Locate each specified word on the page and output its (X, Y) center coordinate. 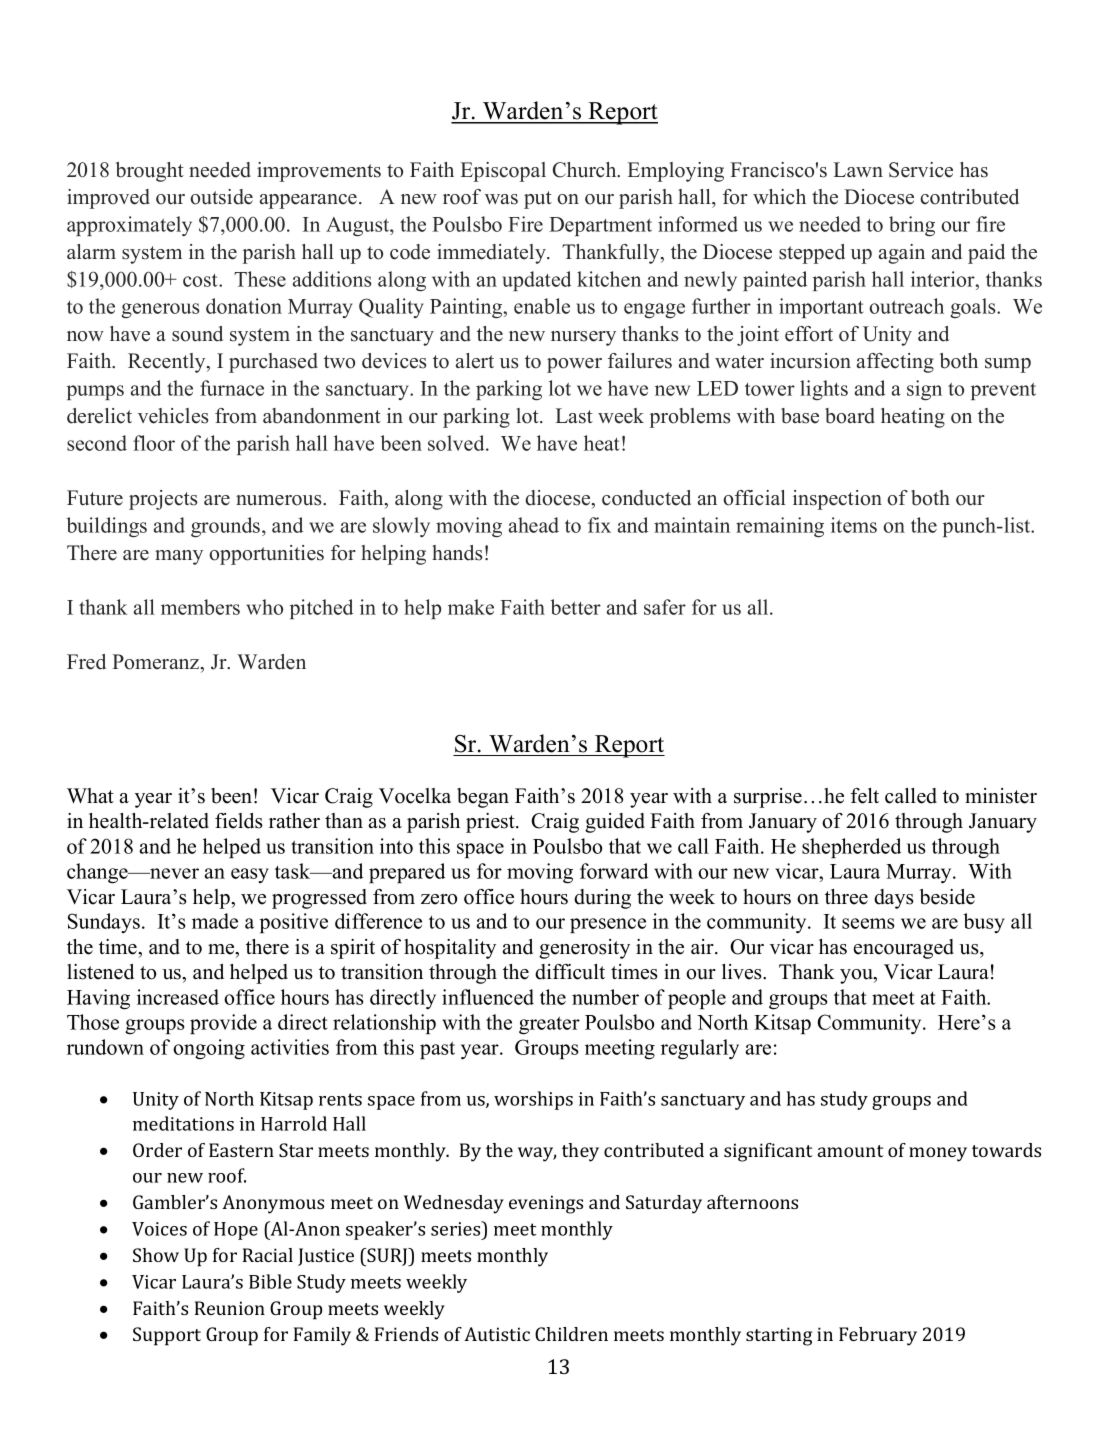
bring (912, 226)
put (538, 200)
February (878, 1336)
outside (221, 197)
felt (865, 796)
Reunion (230, 1308)
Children (571, 1334)
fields (239, 821)
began (483, 798)
